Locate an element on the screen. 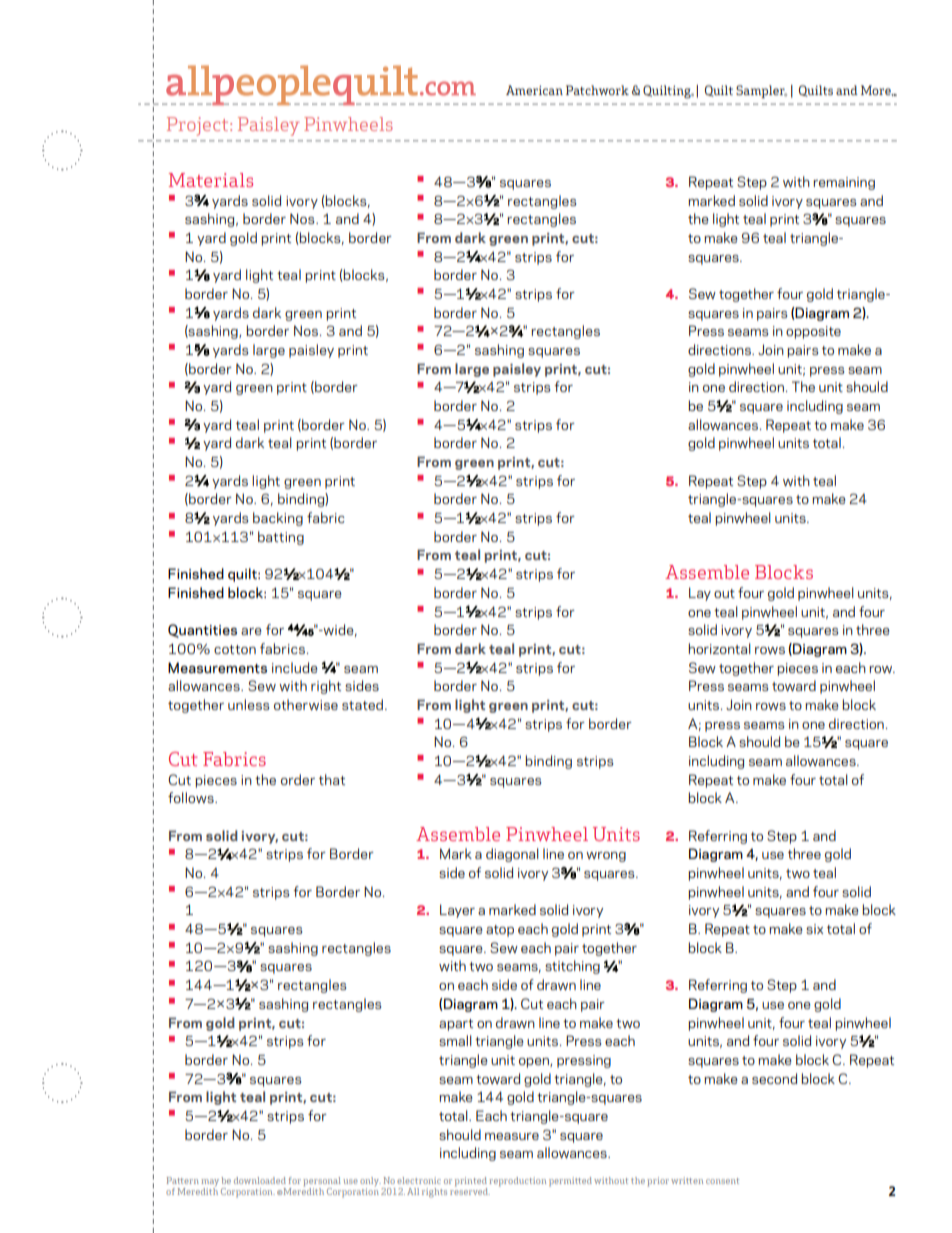 This screenshot has height=1233, width=952. diagonal is located at coordinates (512, 855).
